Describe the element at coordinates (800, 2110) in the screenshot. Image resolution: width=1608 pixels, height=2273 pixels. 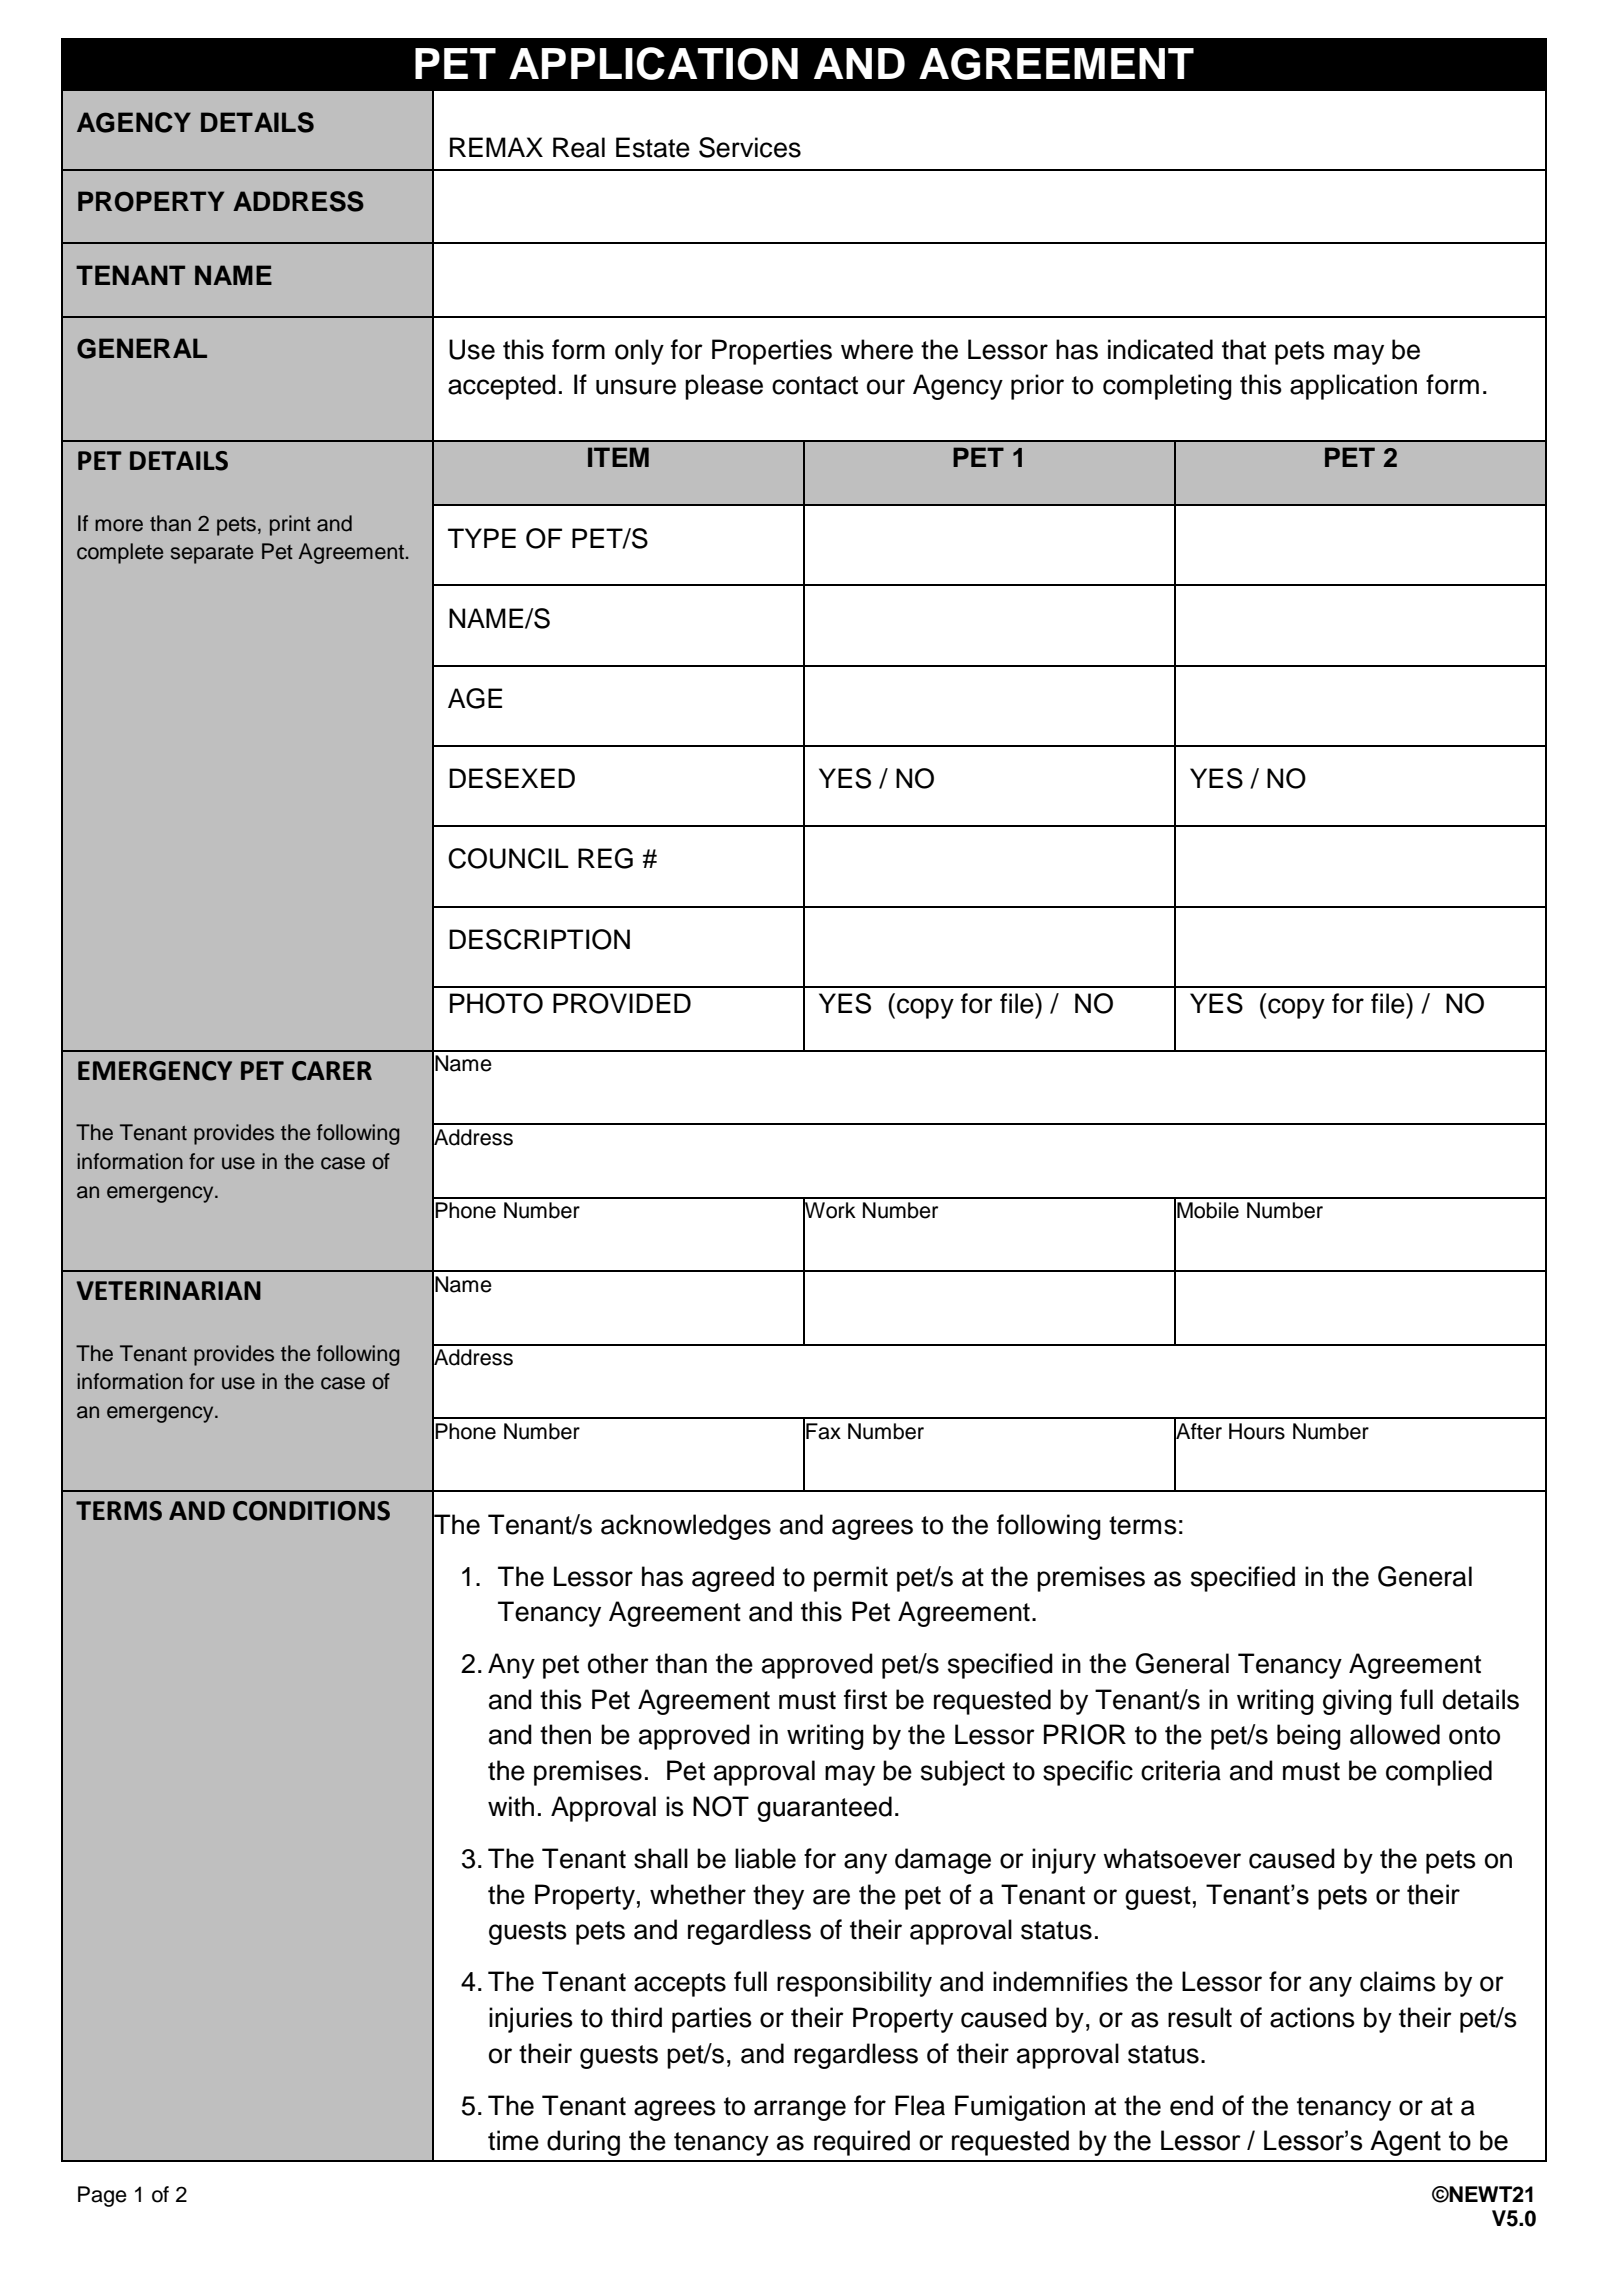
I see `arrange` at that location.
